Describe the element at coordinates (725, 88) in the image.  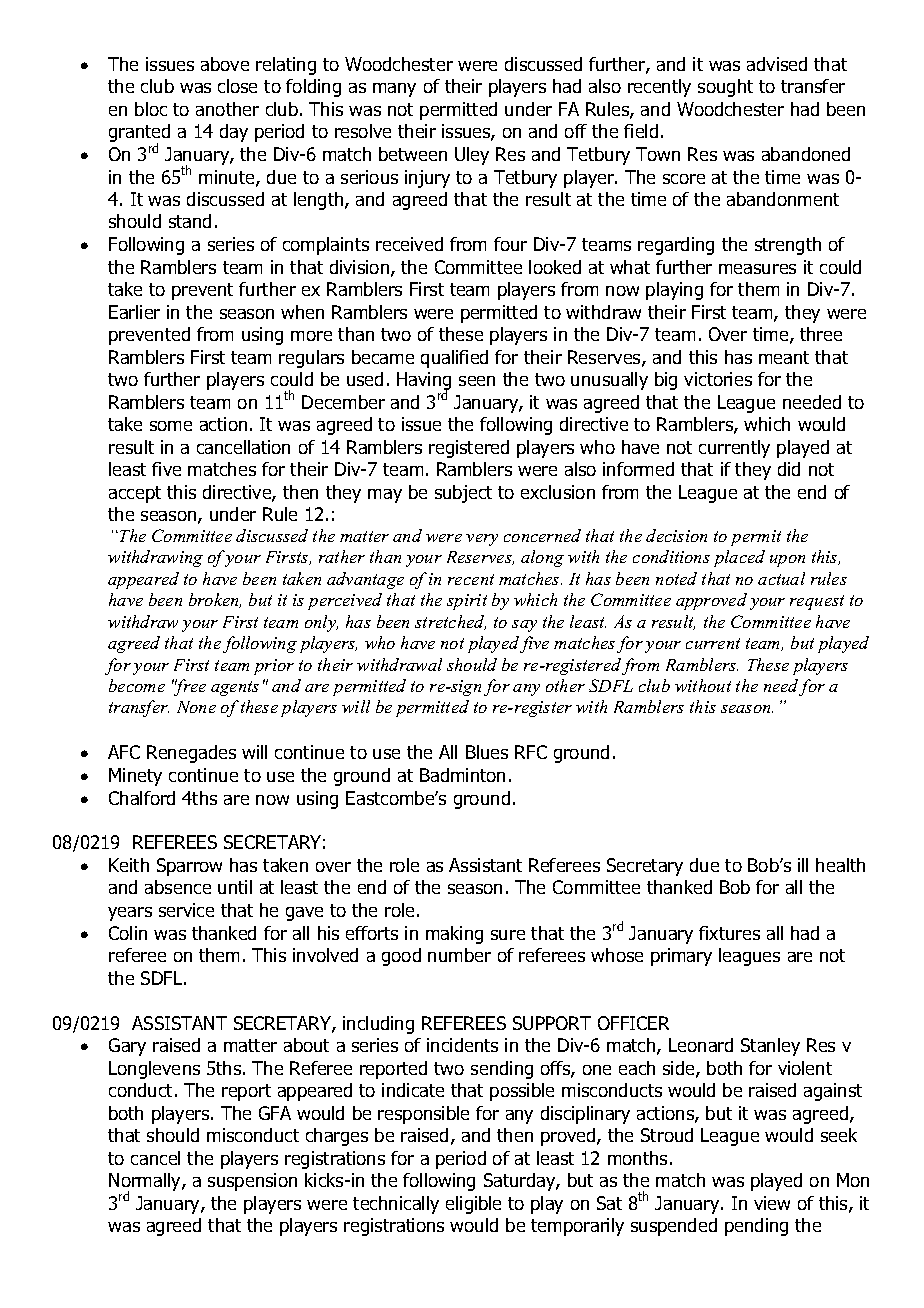
I see `sought` at that location.
